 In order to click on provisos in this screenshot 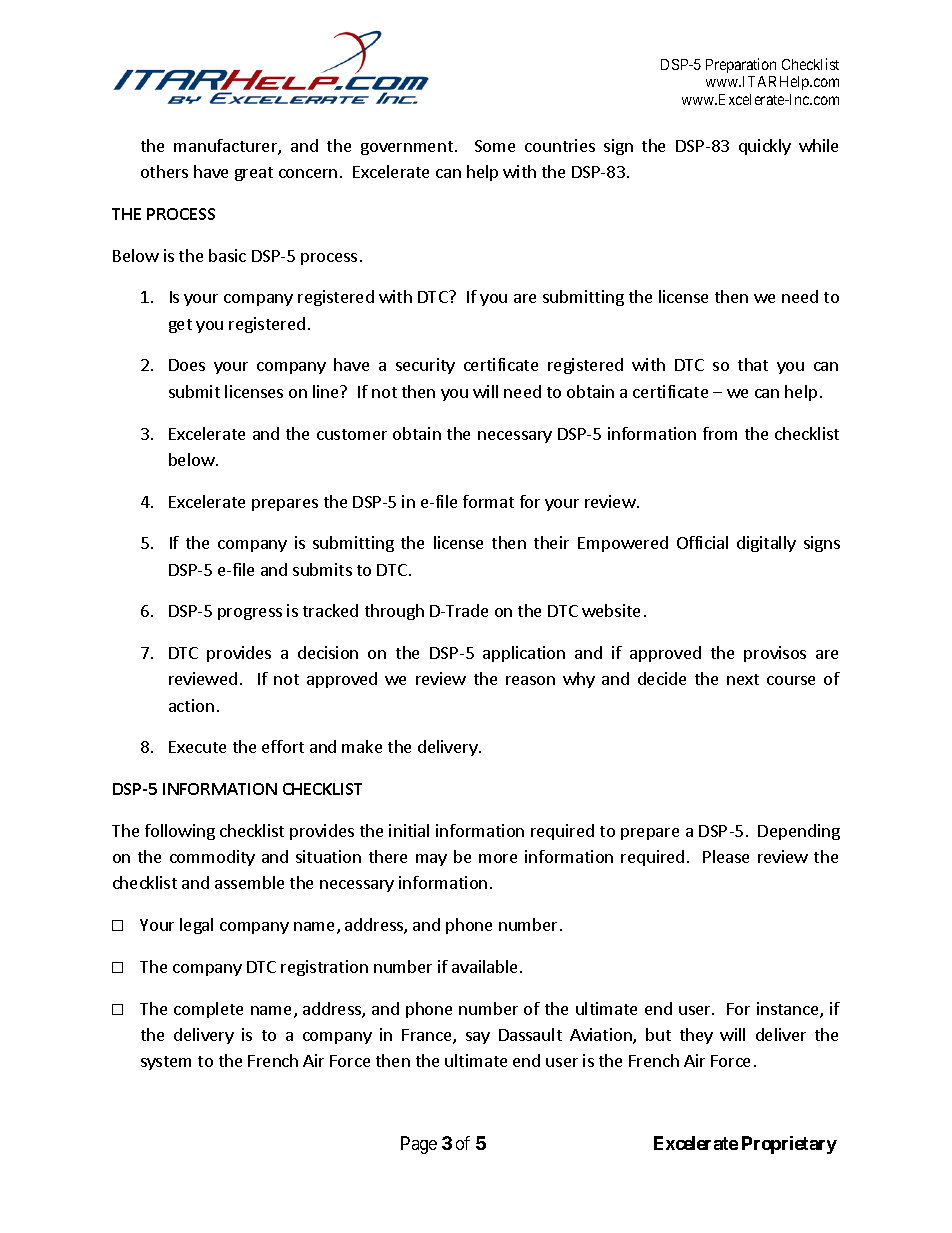, I will do `click(775, 654)`.
